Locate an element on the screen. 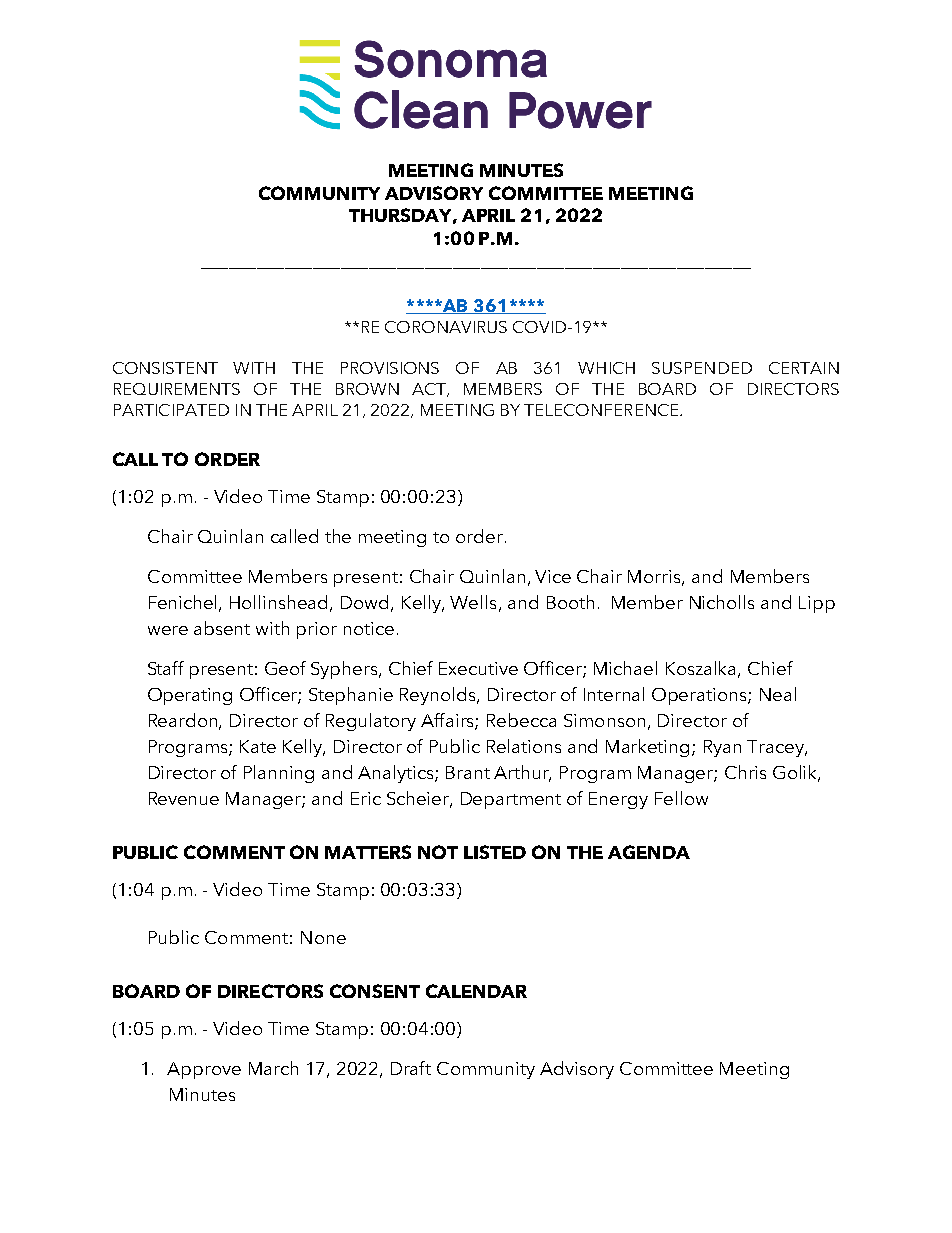 The image size is (952, 1233). AGENDA is located at coordinates (649, 852).
